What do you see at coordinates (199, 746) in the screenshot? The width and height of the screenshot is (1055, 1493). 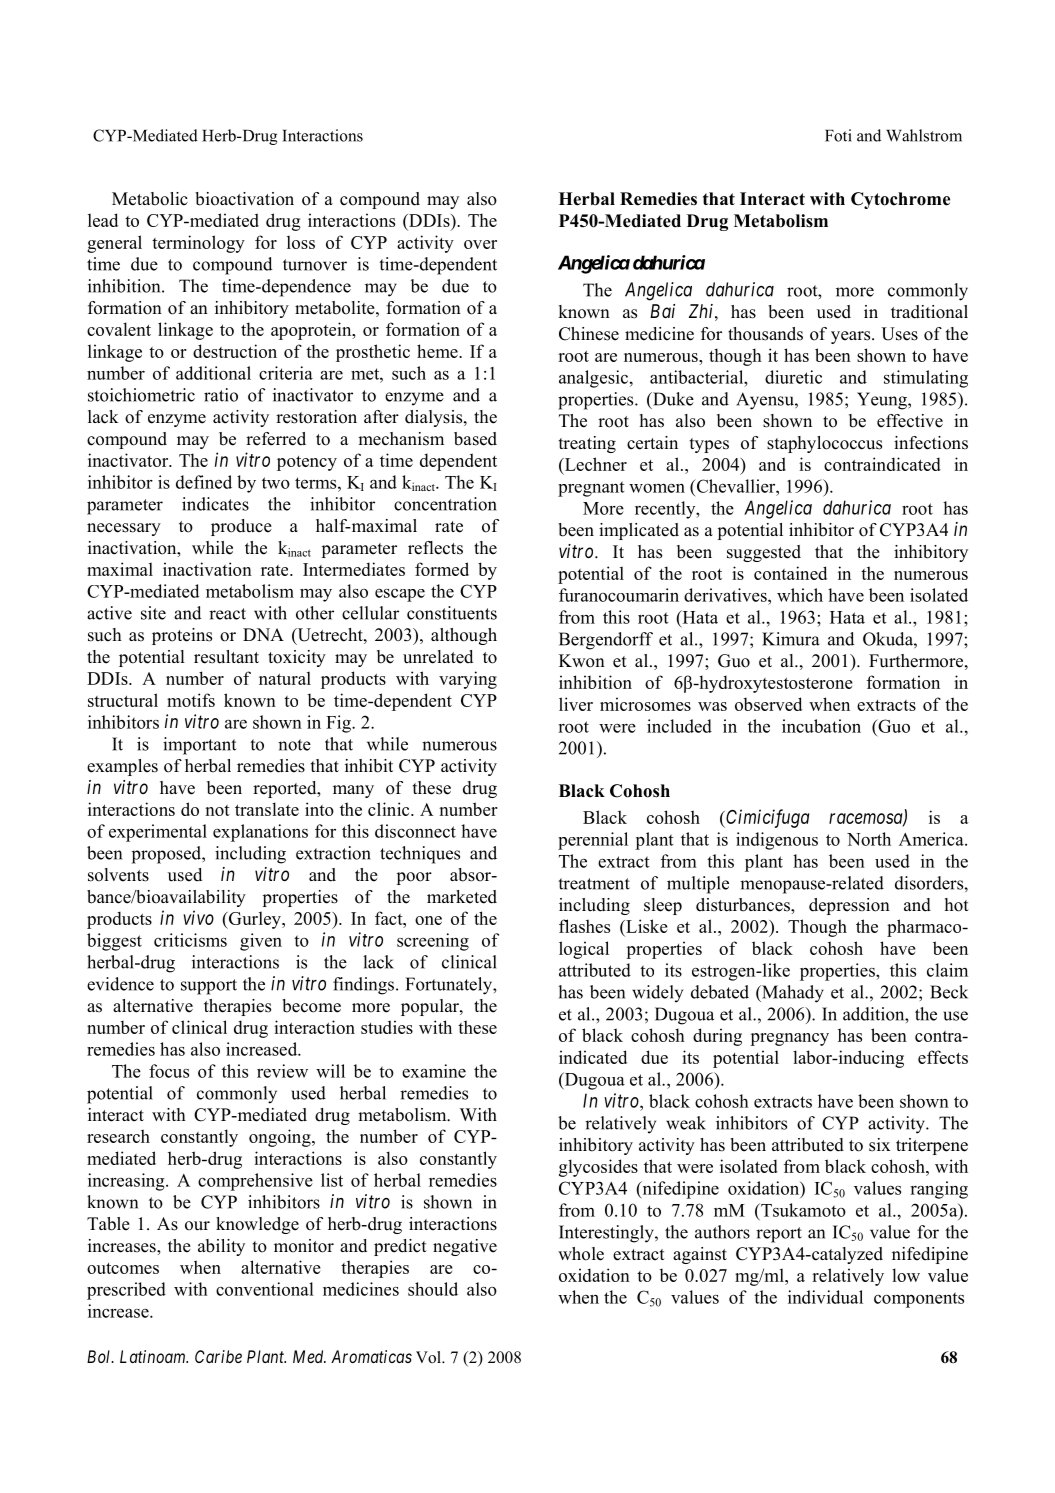 I see `important` at bounding box center [199, 746].
